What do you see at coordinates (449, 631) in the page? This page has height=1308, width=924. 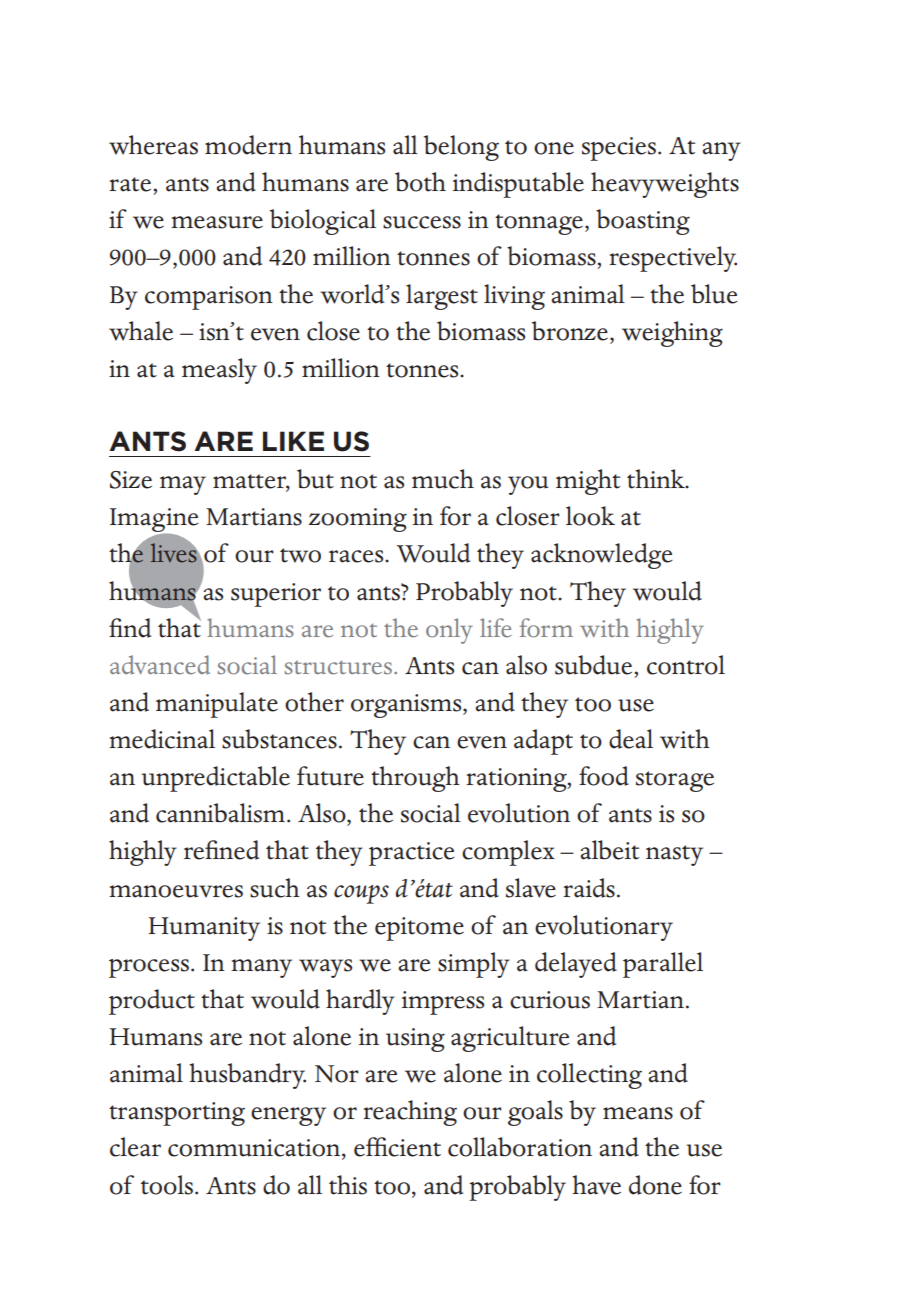 I see `only` at bounding box center [449, 631].
